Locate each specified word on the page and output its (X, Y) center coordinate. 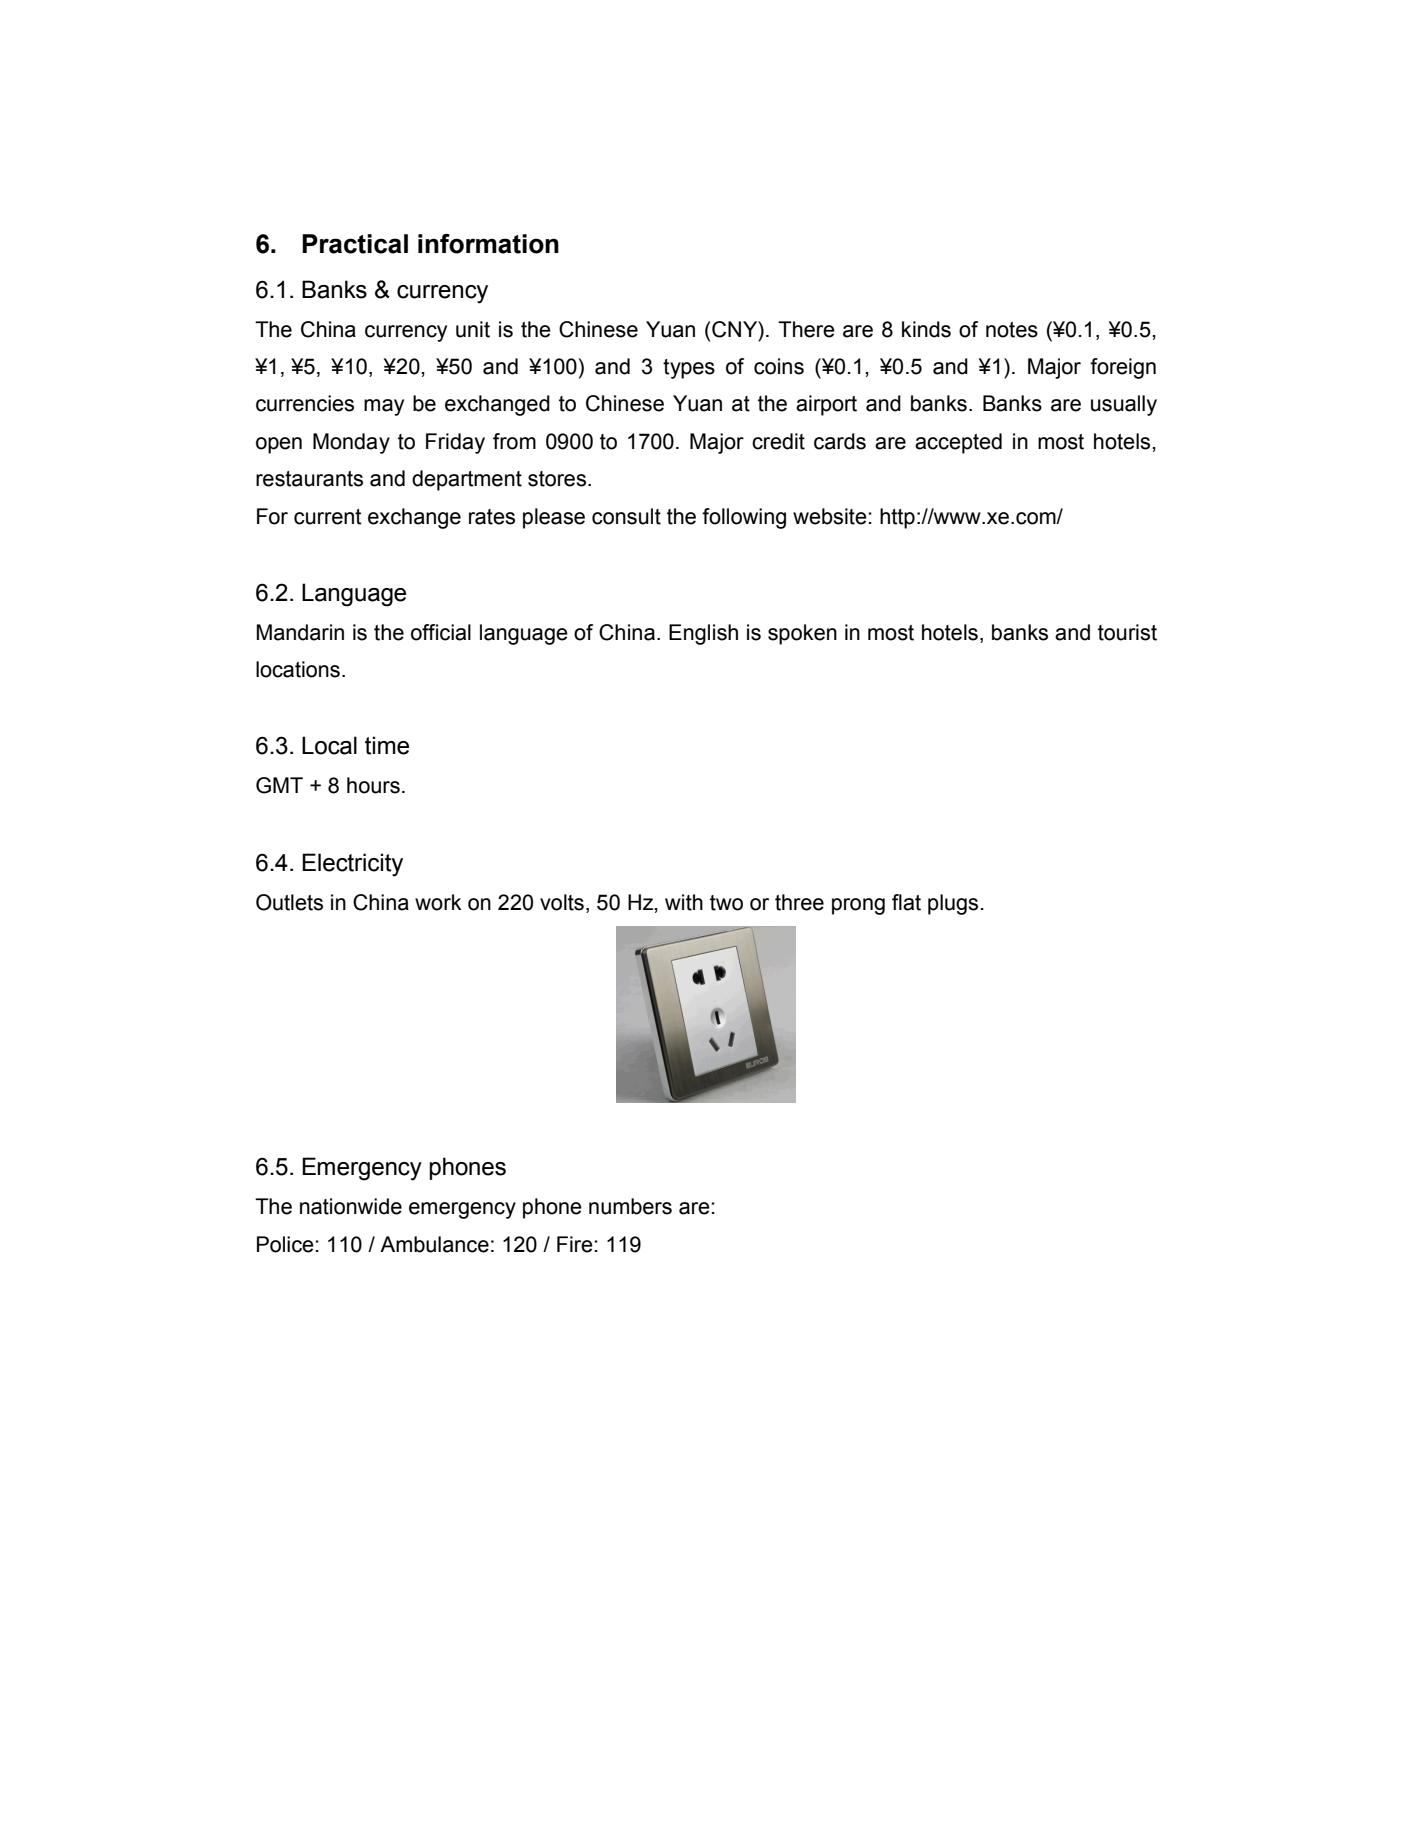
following (744, 518)
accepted (958, 443)
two (726, 903)
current (328, 517)
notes (1012, 330)
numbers (630, 1206)
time (387, 745)
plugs (953, 904)
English (703, 634)
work (438, 902)
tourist (1127, 632)
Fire (575, 1244)
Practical (355, 244)
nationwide (351, 1206)
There (806, 329)
